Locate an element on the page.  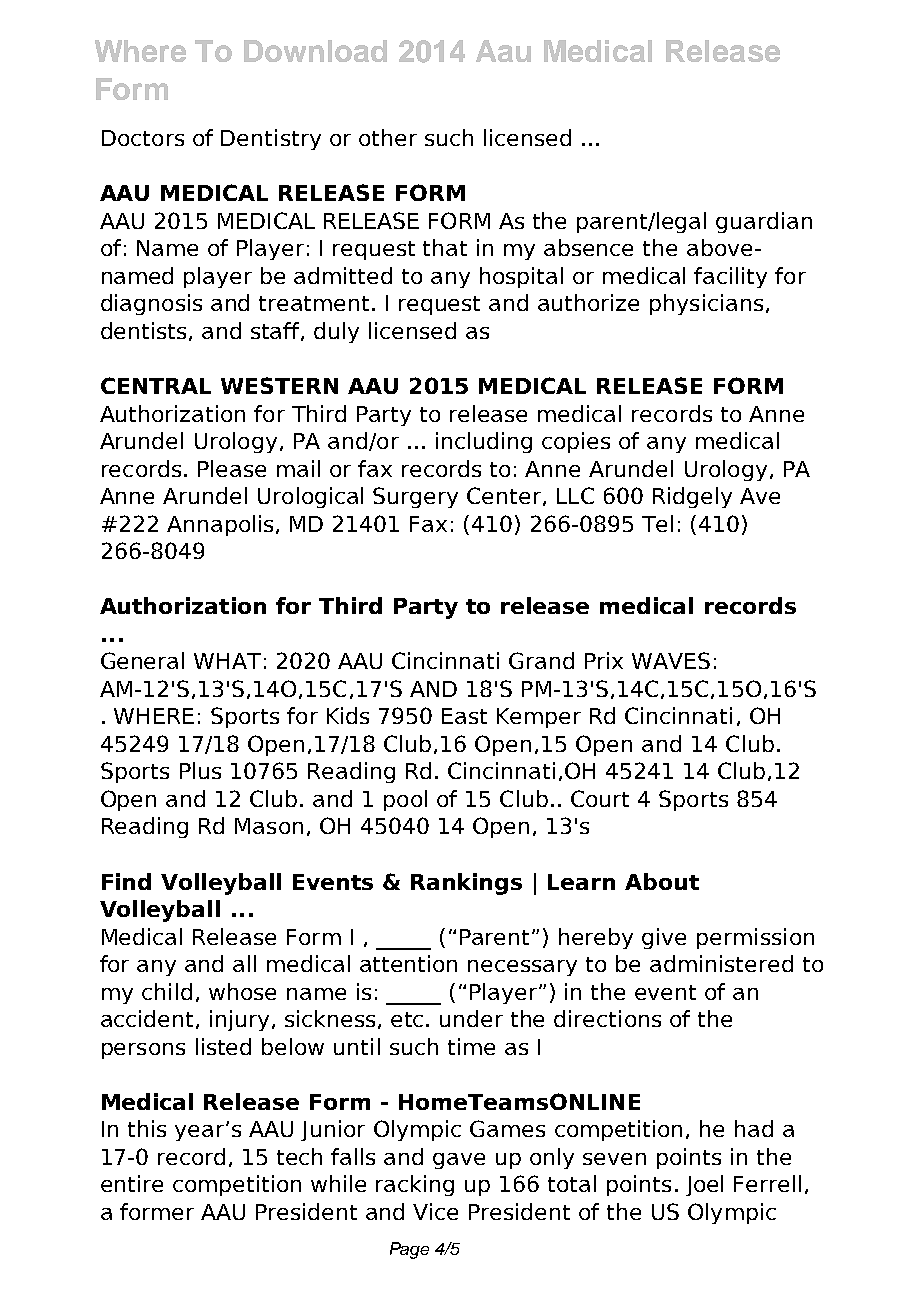
WAVES is located at coordinates (671, 660).
